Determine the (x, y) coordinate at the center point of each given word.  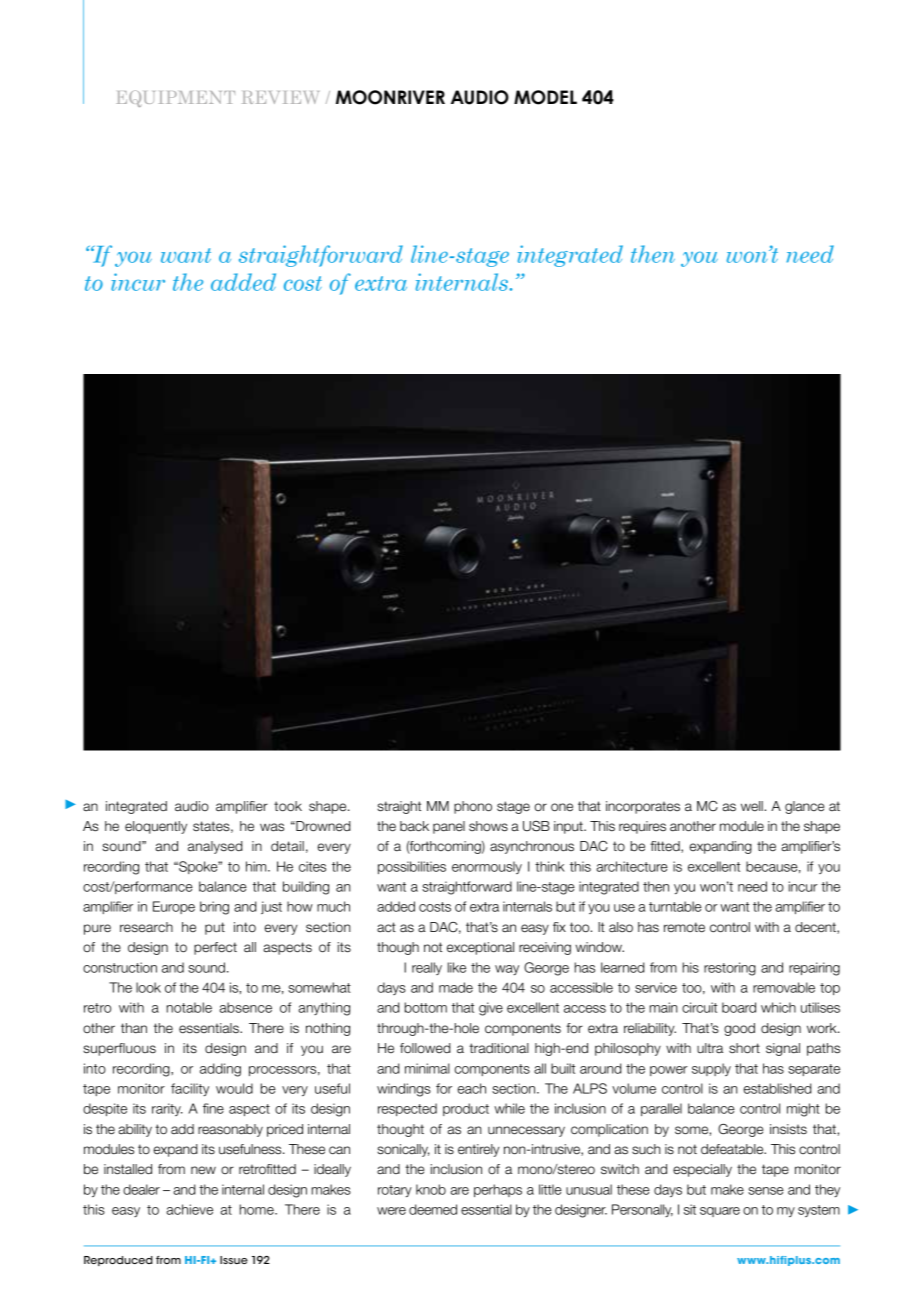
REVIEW (281, 97)
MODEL (545, 97)
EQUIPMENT (176, 99)
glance (804, 807)
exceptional (480, 948)
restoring (730, 969)
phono (473, 807)
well (752, 806)
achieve (189, 1209)
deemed (433, 1209)
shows (488, 826)
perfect (215, 948)
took (288, 806)
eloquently (156, 827)
